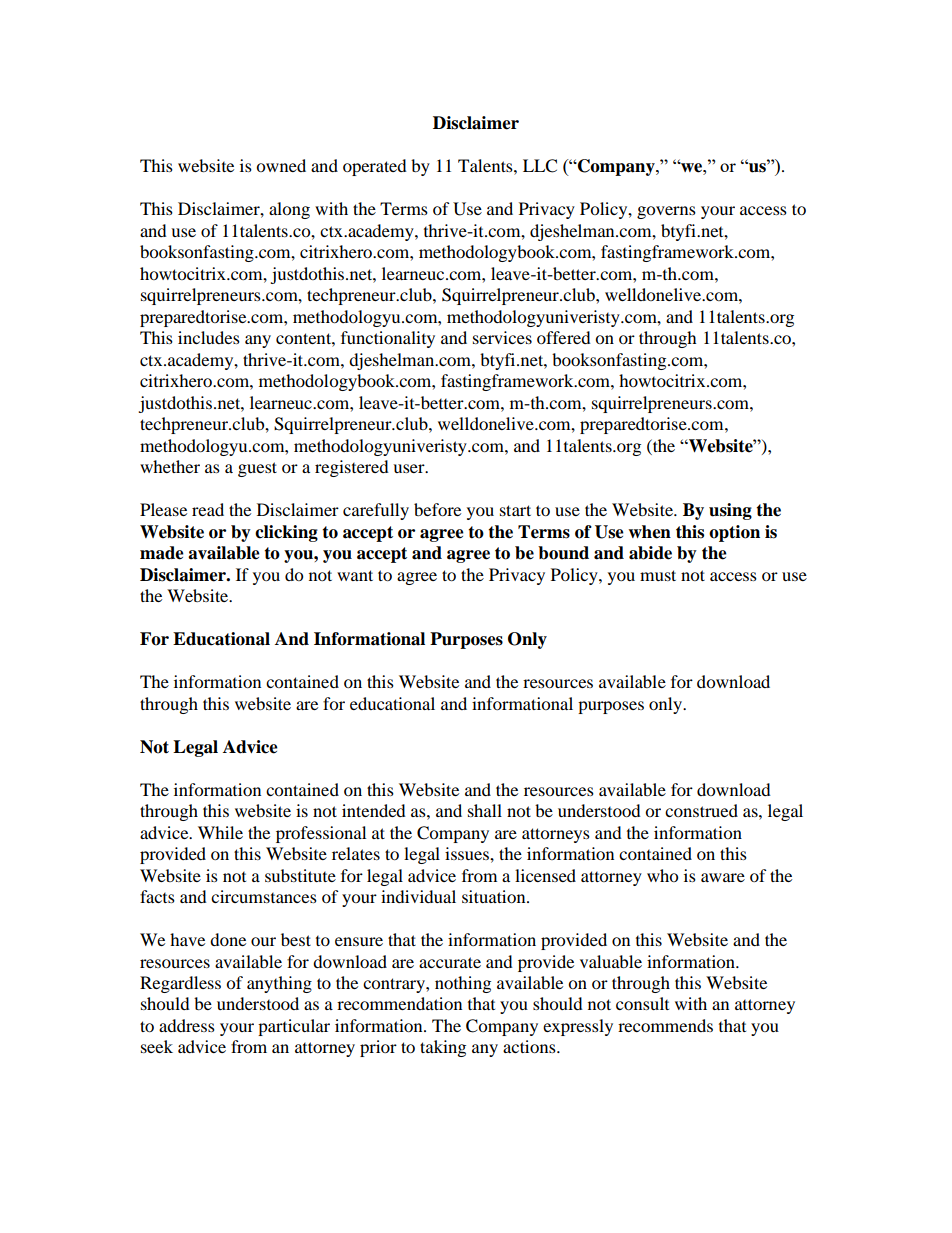 Image resolution: width=952 pixels, height=1233 pixels. What do you see at coordinates (666, 212) in the page?
I see `governs` at bounding box center [666, 212].
